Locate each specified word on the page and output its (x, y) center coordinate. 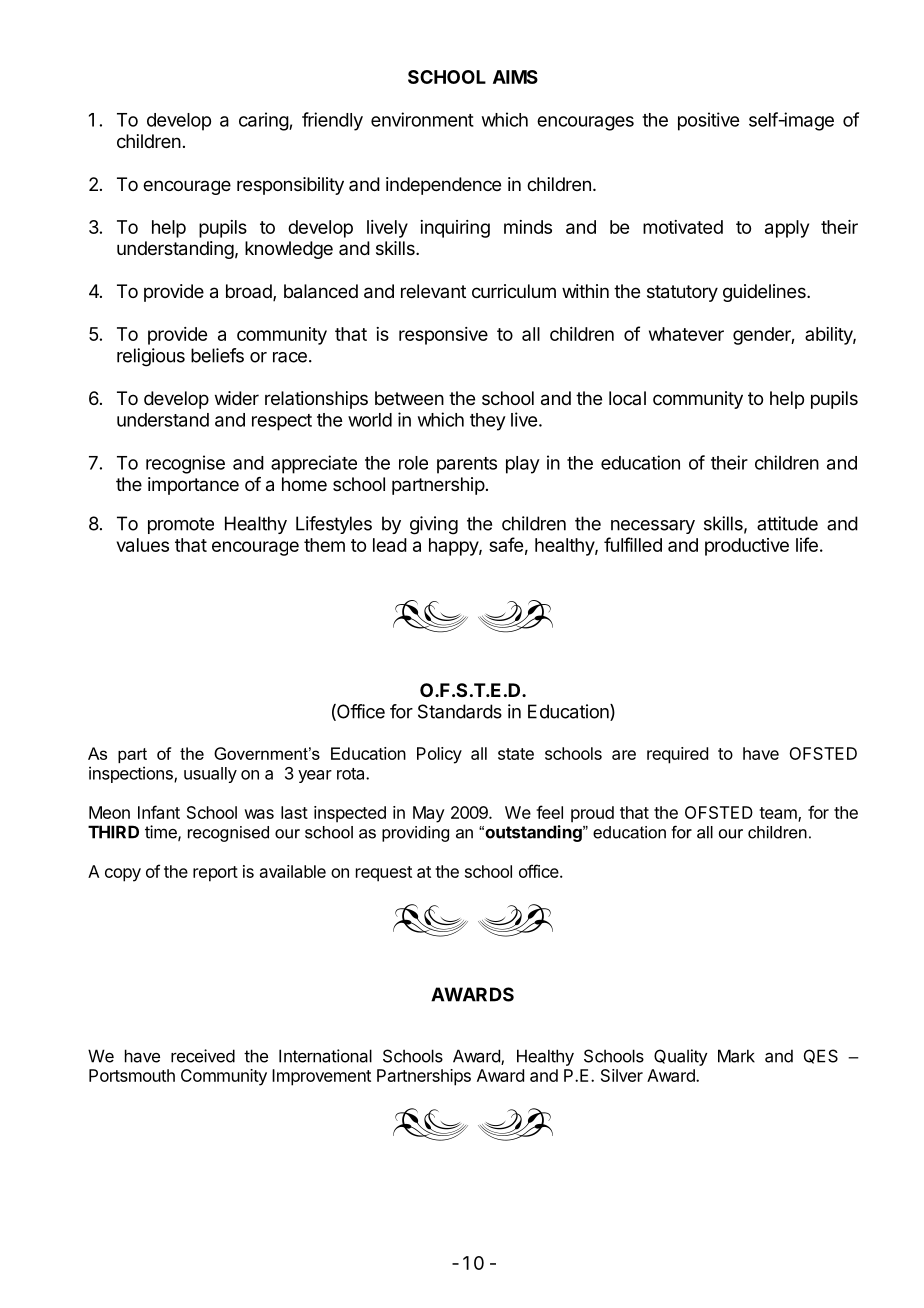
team (779, 814)
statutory (682, 293)
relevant (433, 291)
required (677, 755)
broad (250, 292)
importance (193, 486)
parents (467, 465)
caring (264, 121)
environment (422, 119)
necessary (653, 527)
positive (708, 121)
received (203, 1056)
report (215, 874)
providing (415, 834)
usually (210, 775)
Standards (460, 711)
